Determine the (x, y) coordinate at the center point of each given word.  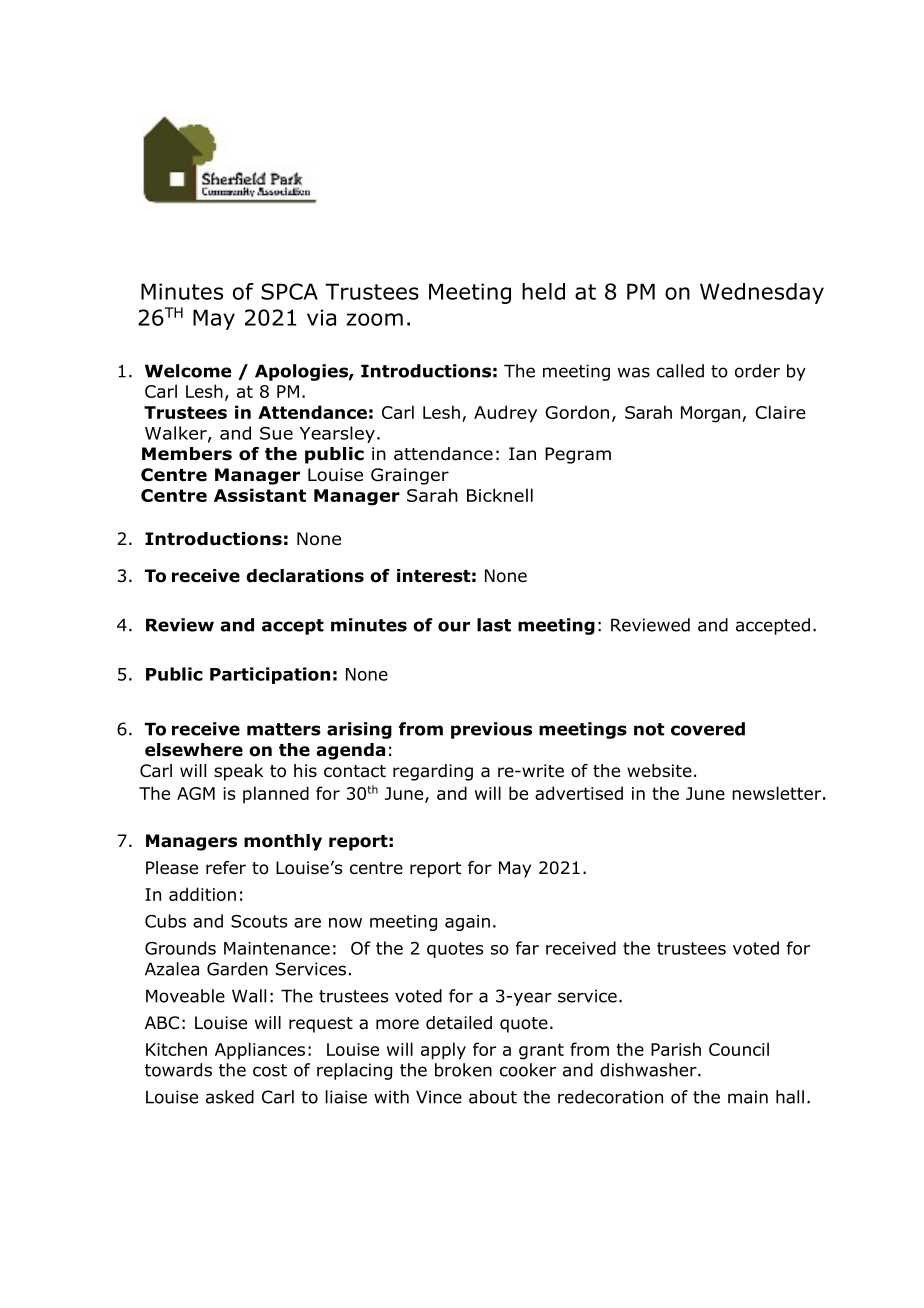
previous (491, 730)
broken (463, 1070)
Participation (270, 675)
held (543, 291)
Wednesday (762, 293)
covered (708, 729)
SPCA (289, 291)
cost (270, 1070)
